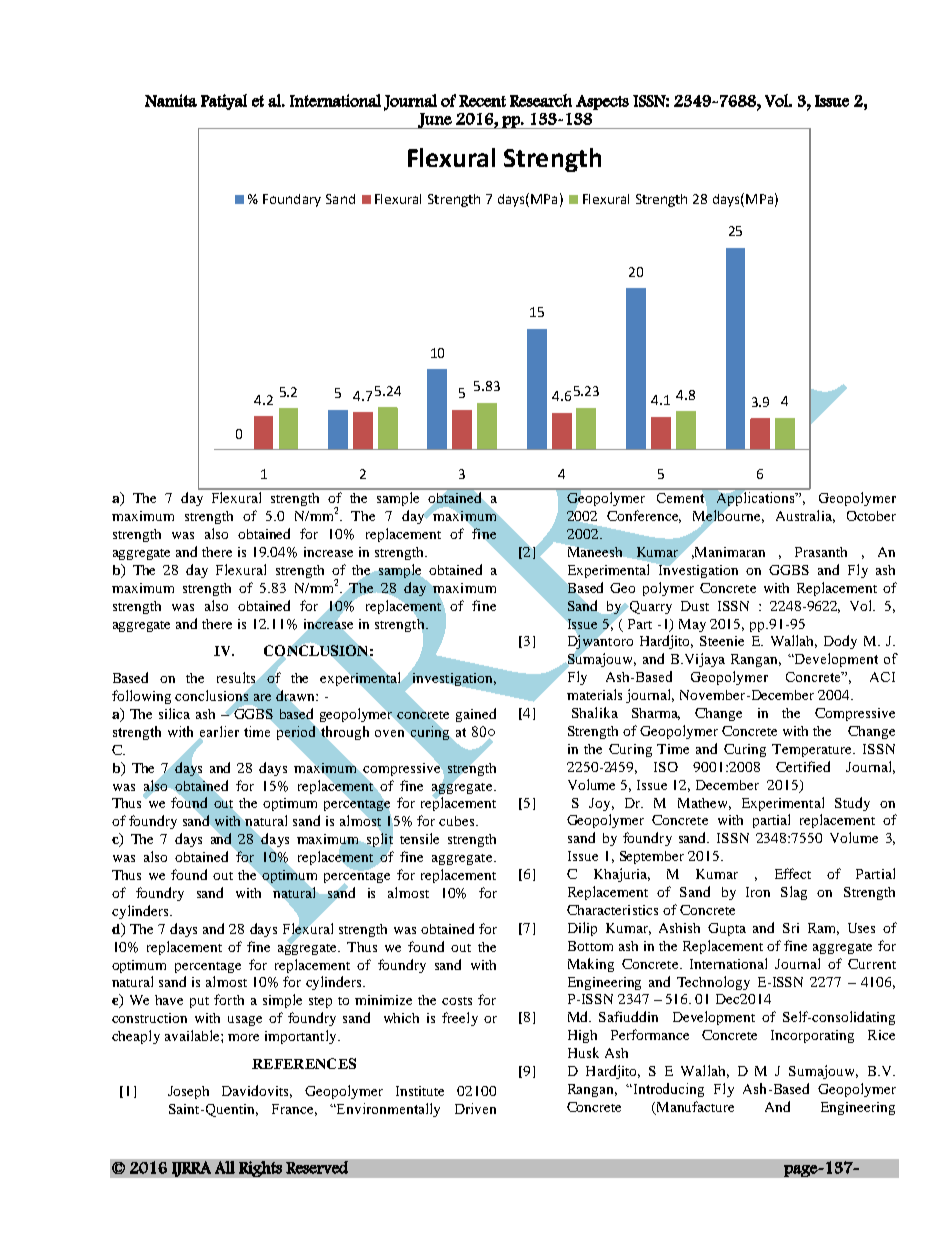 The width and height of the page is (952, 1233). What do you see at coordinates (794, 893) in the page?
I see `Slag` at bounding box center [794, 893].
